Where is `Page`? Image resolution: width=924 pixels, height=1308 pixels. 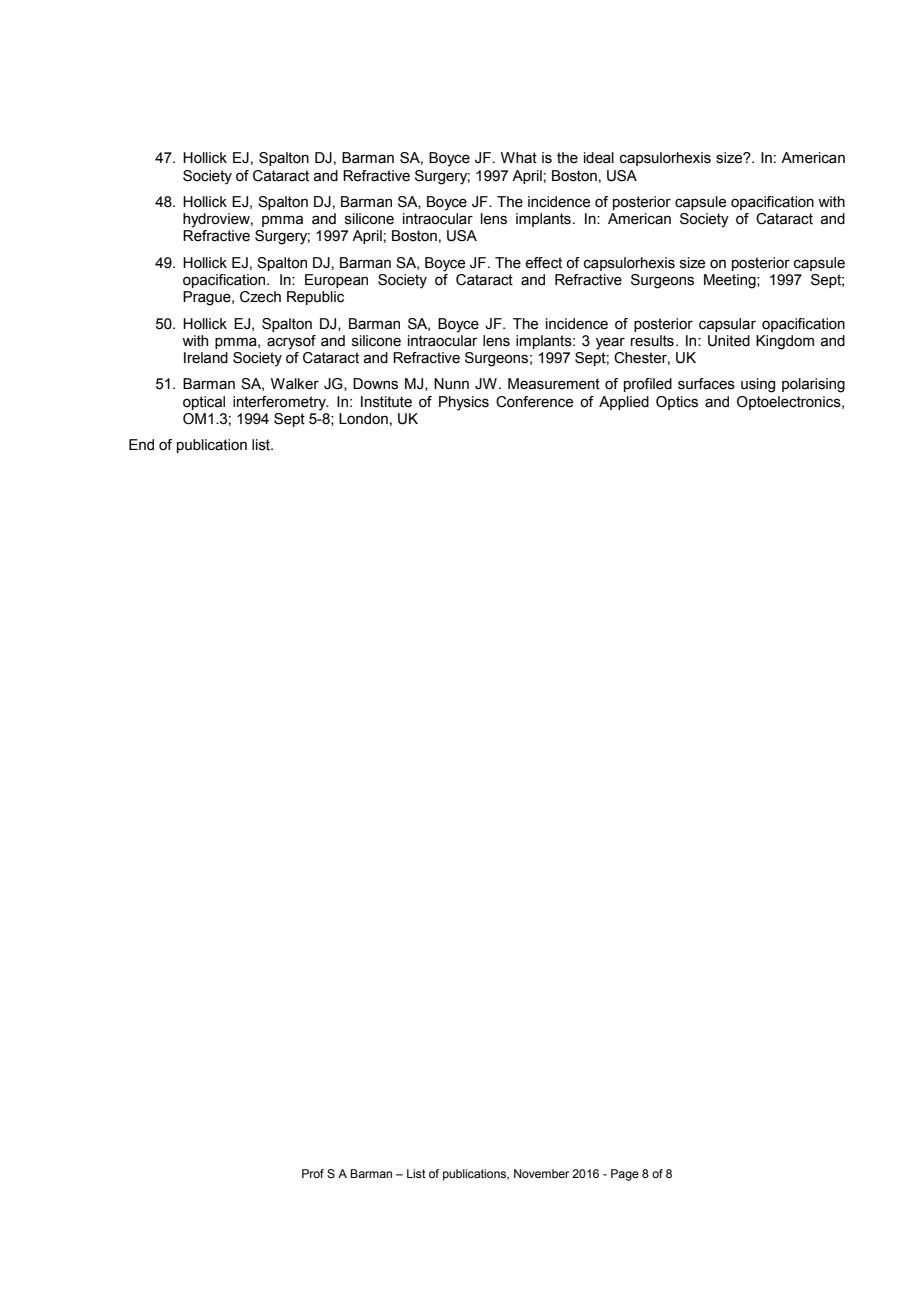 Page is located at coordinates (625, 1175).
